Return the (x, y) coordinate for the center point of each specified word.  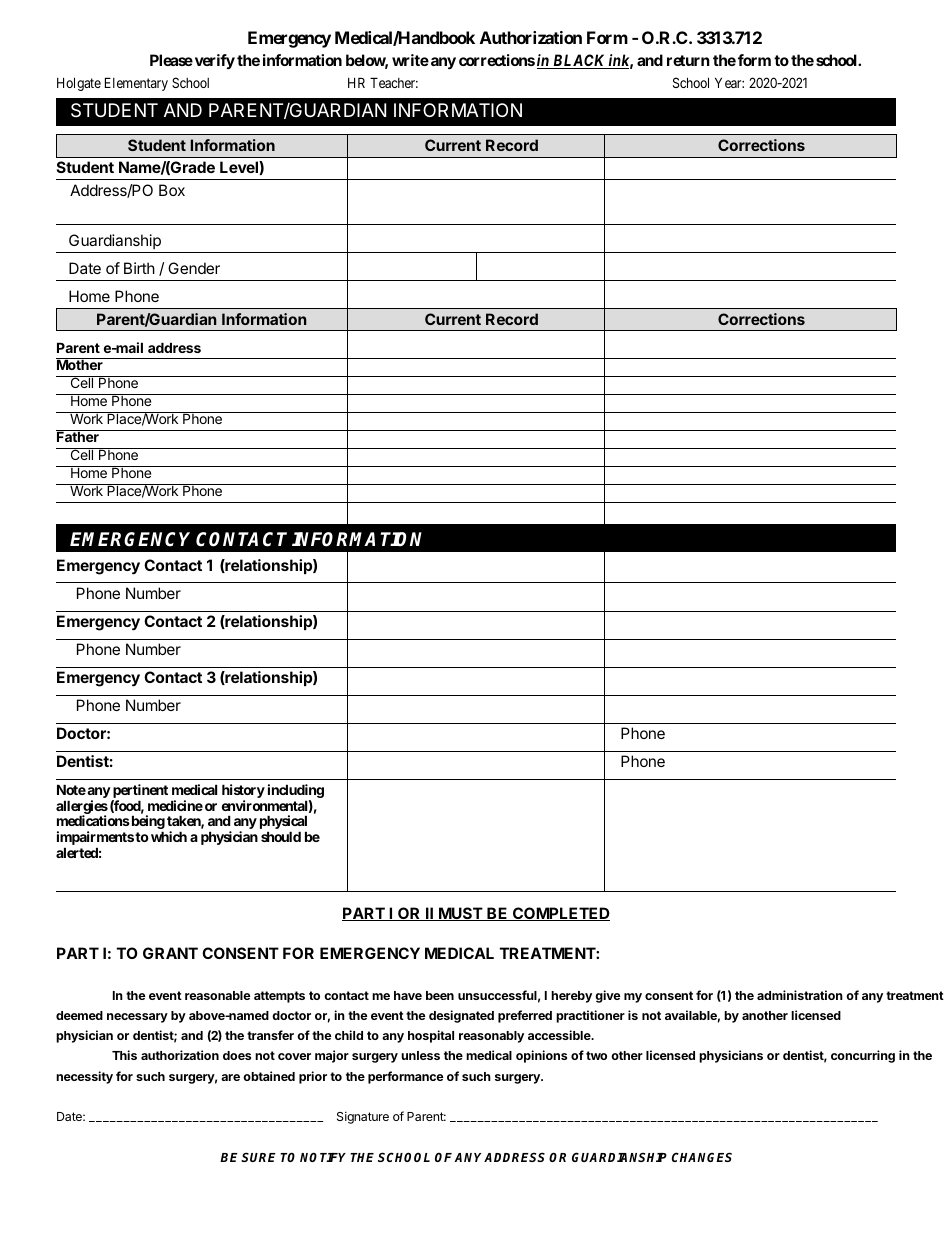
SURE (258, 1157)
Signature (363, 1117)
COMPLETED (560, 914)
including (296, 792)
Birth (139, 268)
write (410, 60)
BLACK (579, 61)
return (688, 60)
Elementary (136, 84)
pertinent (140, 792)
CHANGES (702, 1157)
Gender (194, 268)
